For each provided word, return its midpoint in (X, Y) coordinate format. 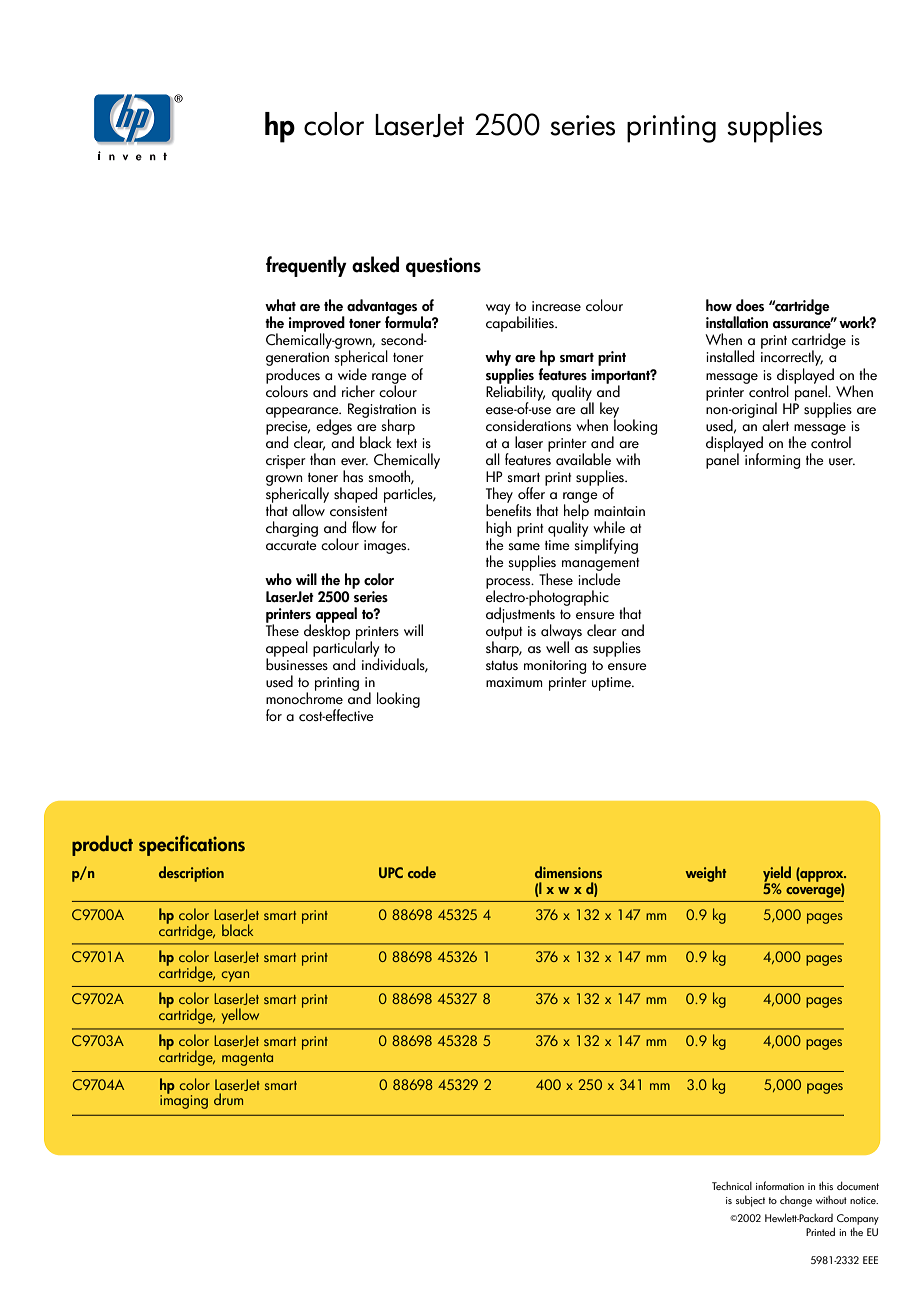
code (422, 872)
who (278, 579)
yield (777, 875)
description (191, 874)
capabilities (521, 323)
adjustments (520, 615)
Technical (732, 1185)
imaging (184, 1101)
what (280, 305)
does (750, 305)
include (599, 579)
